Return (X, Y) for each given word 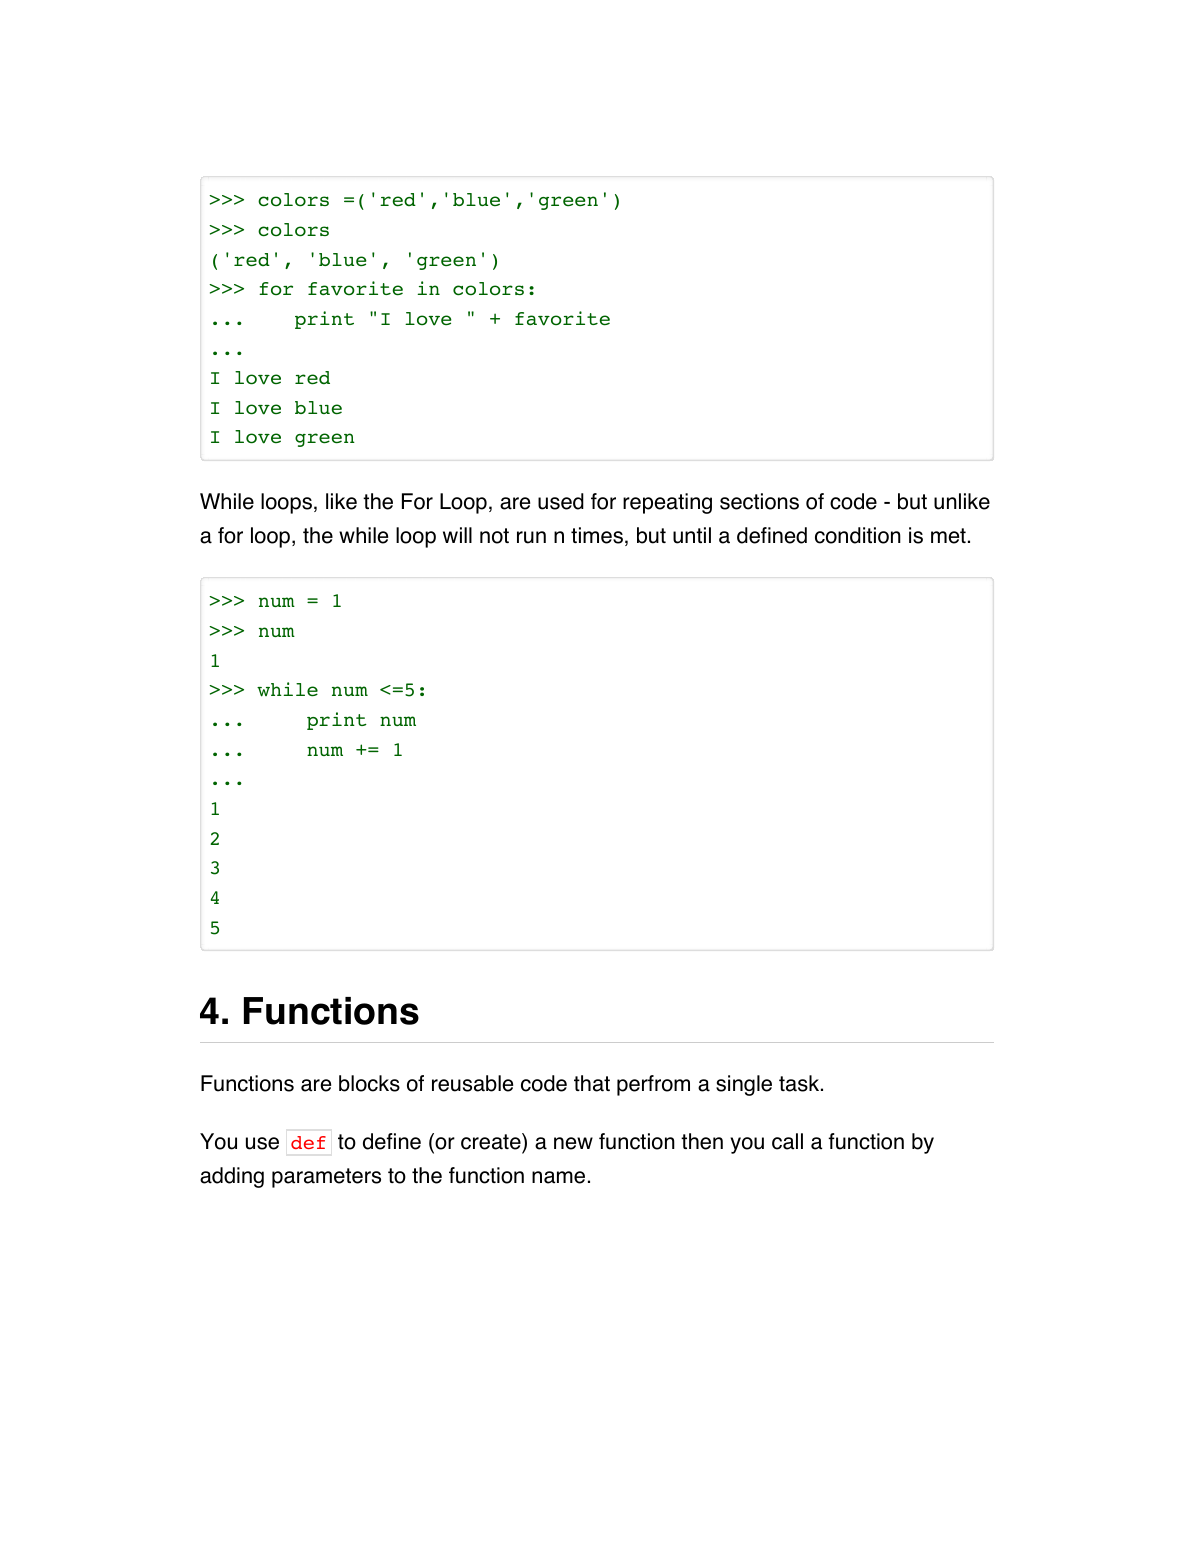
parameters (326, 1178)
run (531, 537)
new (573, 1143)
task (800, 1083)
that (592, 1083)
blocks (369, 1083)
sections (759, 501)
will (457, 535)
